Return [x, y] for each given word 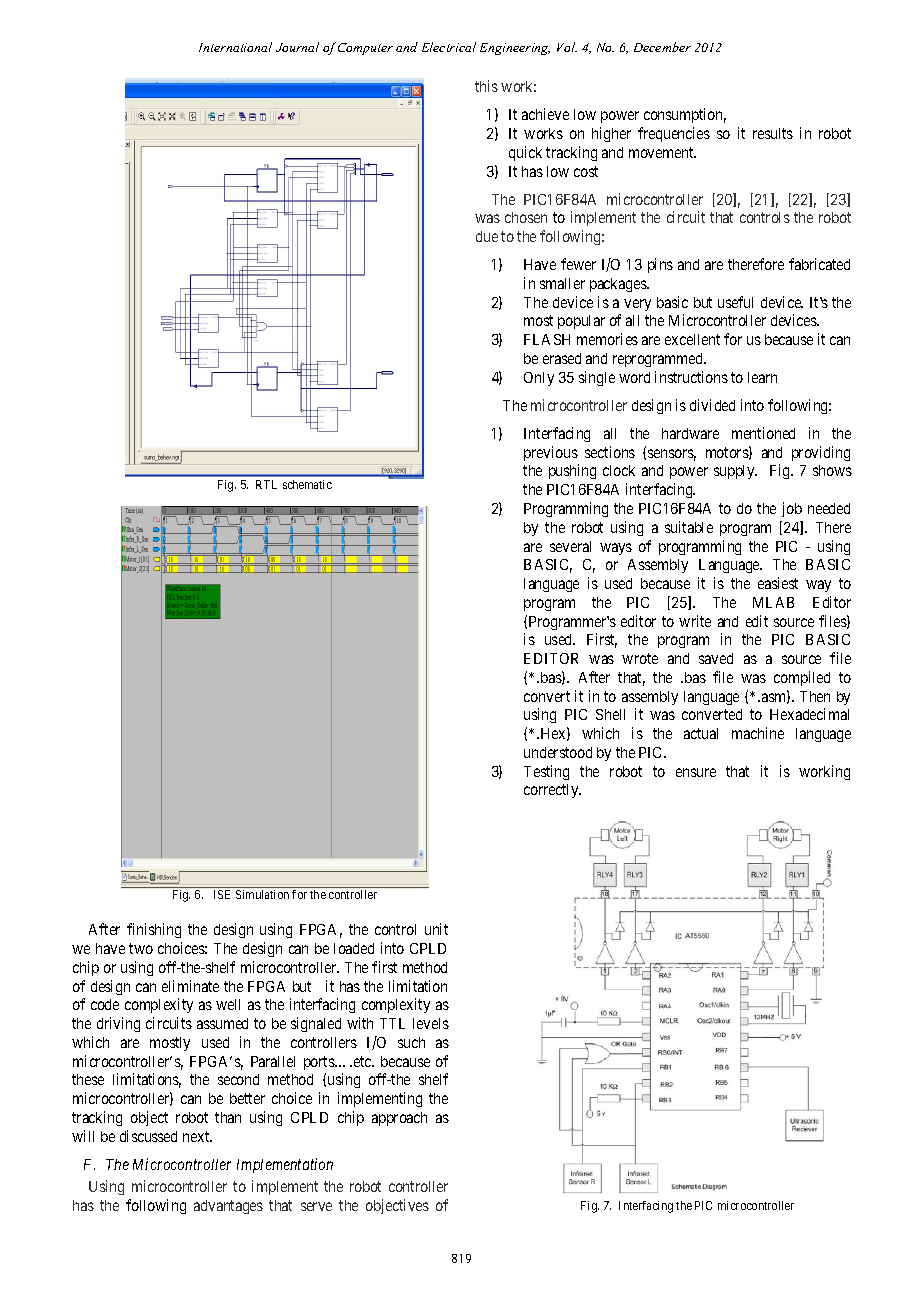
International [235, 47]
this [486, 86]
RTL [266, 484]
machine [758, 733]
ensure [696, 772]
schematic [307, 484]
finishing [154, 930]
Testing [546, 772]
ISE [222, 894]
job [792, 509]
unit [436, 929]
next [197, 1136]
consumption [685, 115]
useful [735, 302]
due [487, 236]
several [570, 546]
